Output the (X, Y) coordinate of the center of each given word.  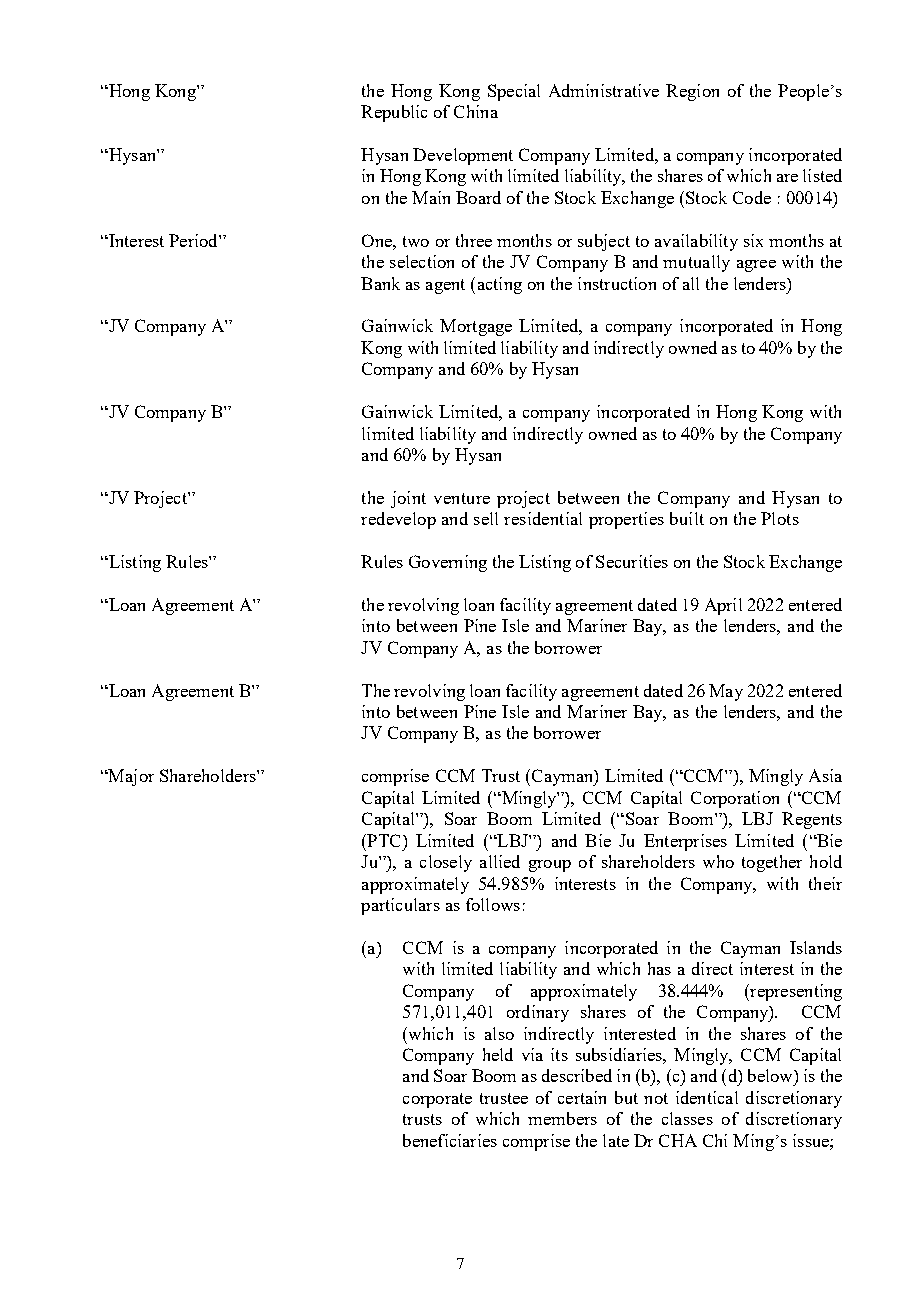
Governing (448, 563)
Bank (380, 283)
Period (194, 240)
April (723, 606)
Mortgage (476, 327)
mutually (696, 263)
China (476, 111)
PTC (382, 840)
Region (692, 92)
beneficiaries (450, 1140)
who (718, 861)
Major (130, 777)
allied (500, 861)
